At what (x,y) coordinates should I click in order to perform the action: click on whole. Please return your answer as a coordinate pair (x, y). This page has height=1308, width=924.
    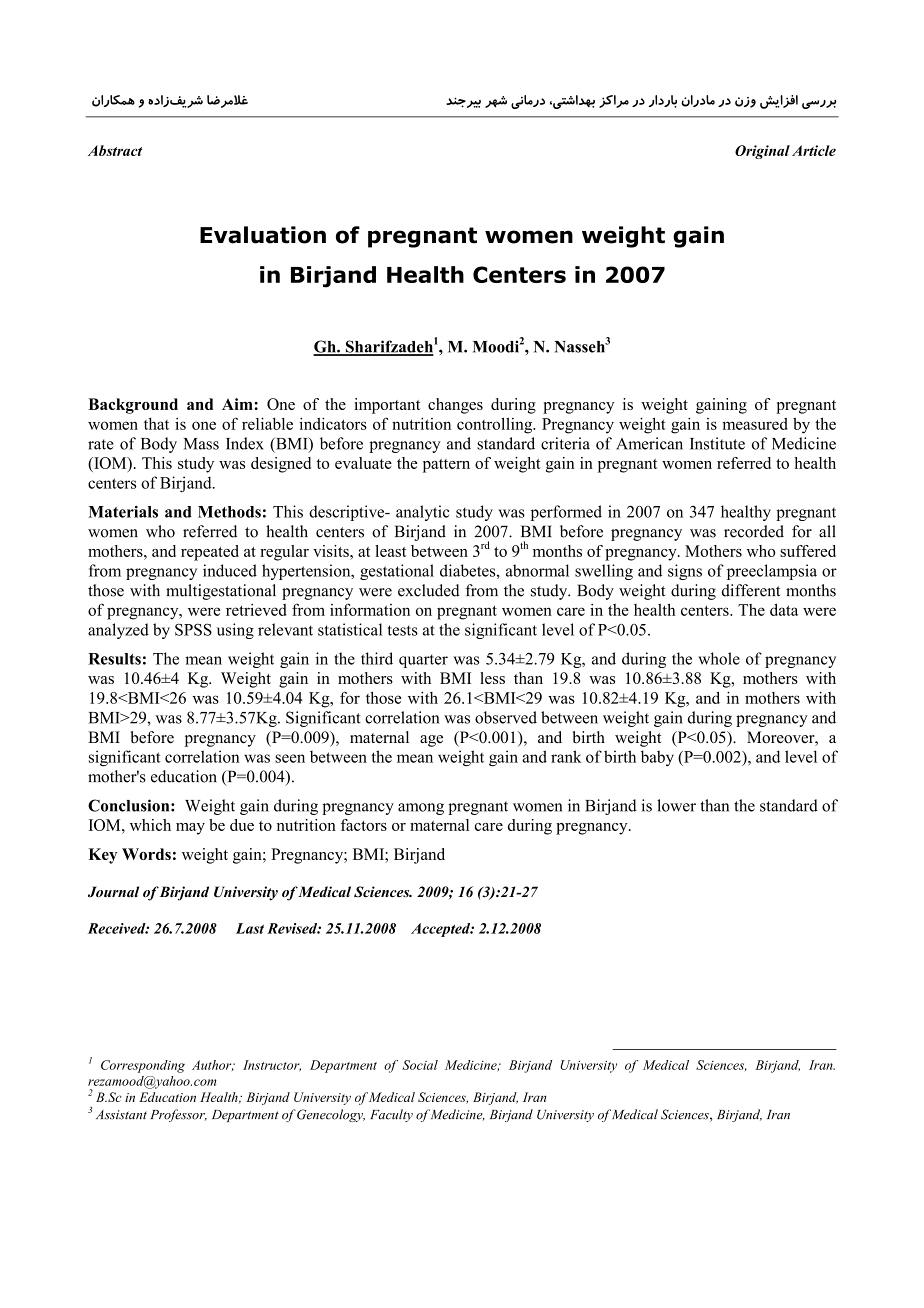
    Looking at the image, I should click on (719, 658).
